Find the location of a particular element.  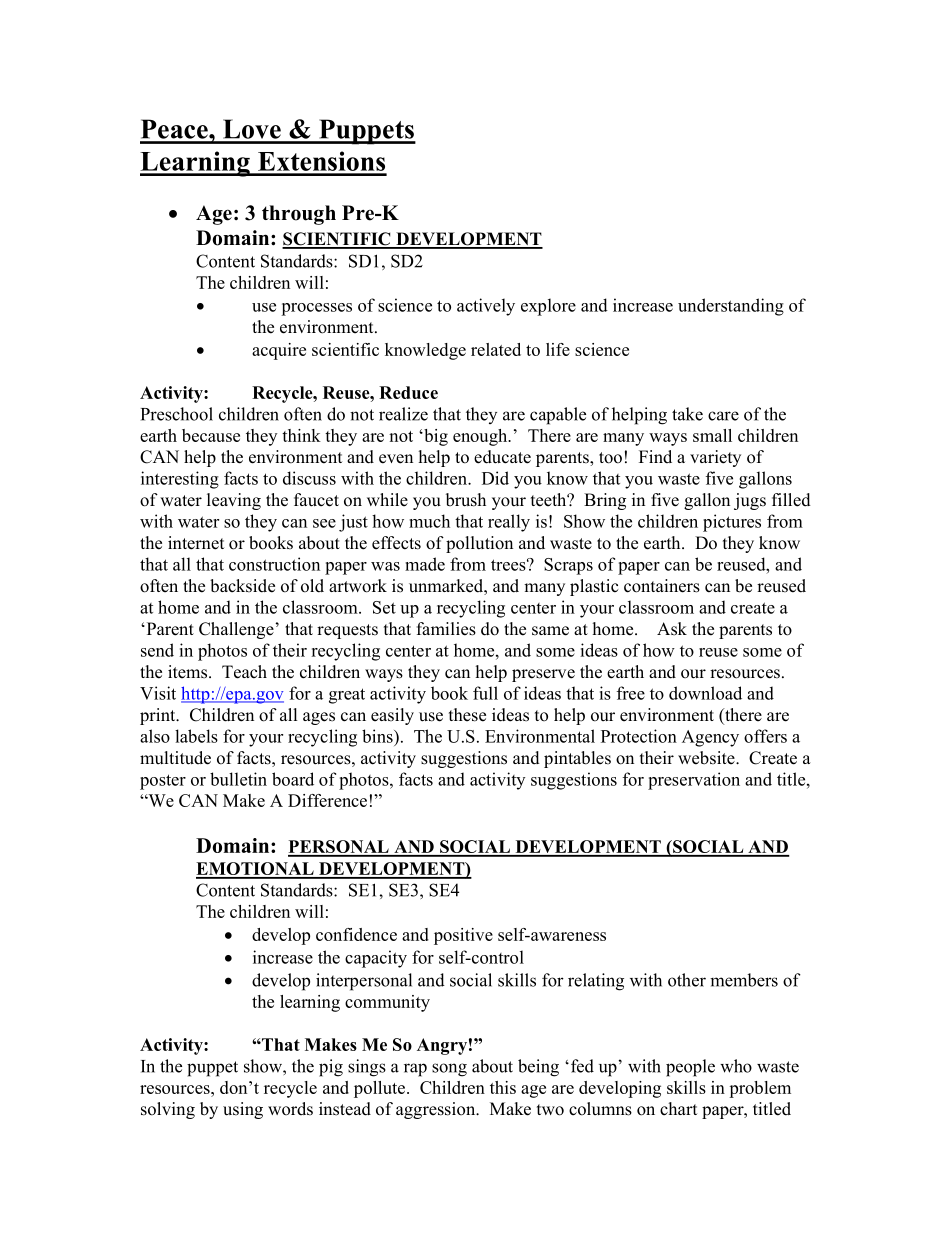

pictures is located at coordinates (732, 523).
